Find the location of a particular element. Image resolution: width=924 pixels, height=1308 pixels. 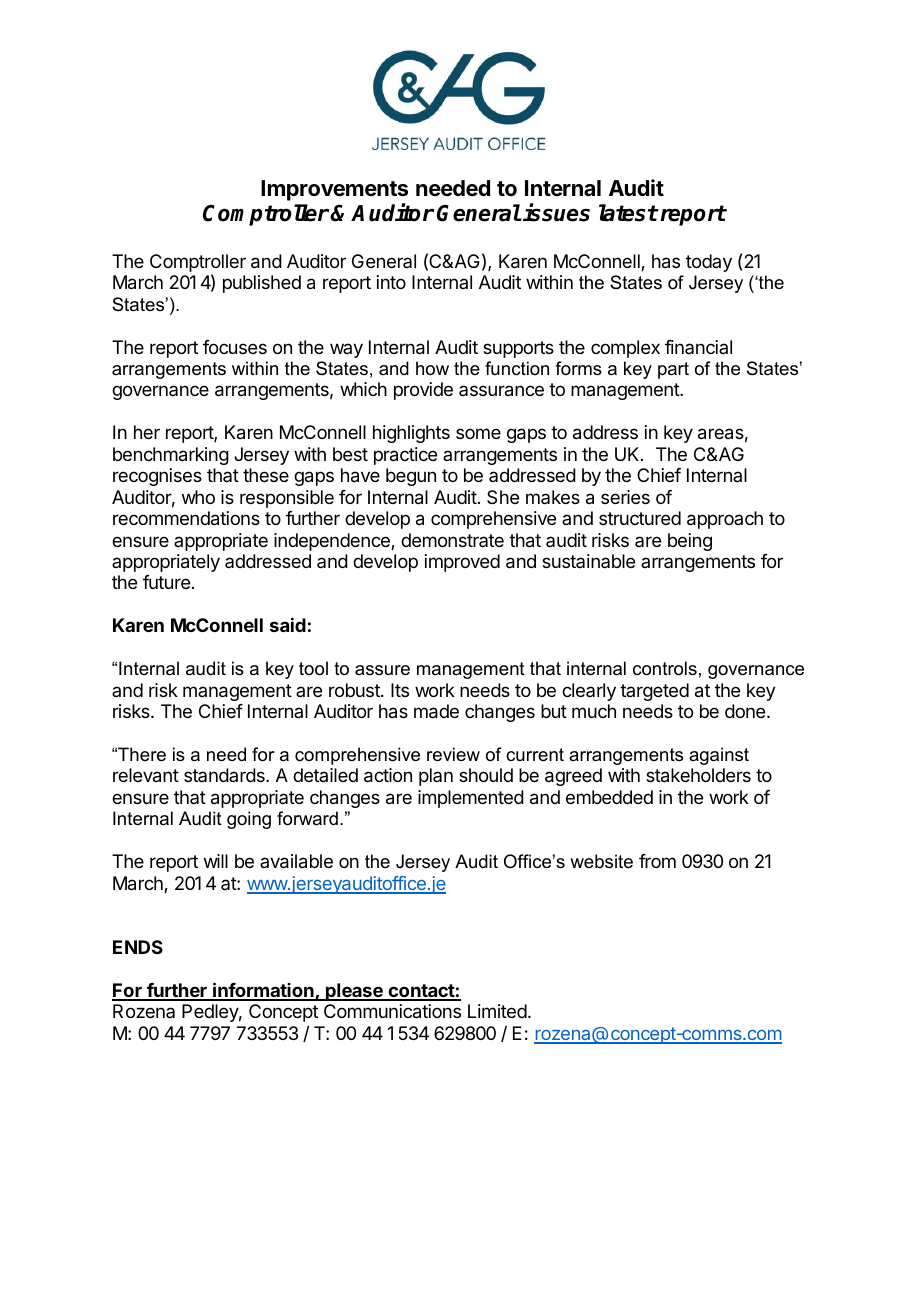

contact is located at coordinates (421, 992).
